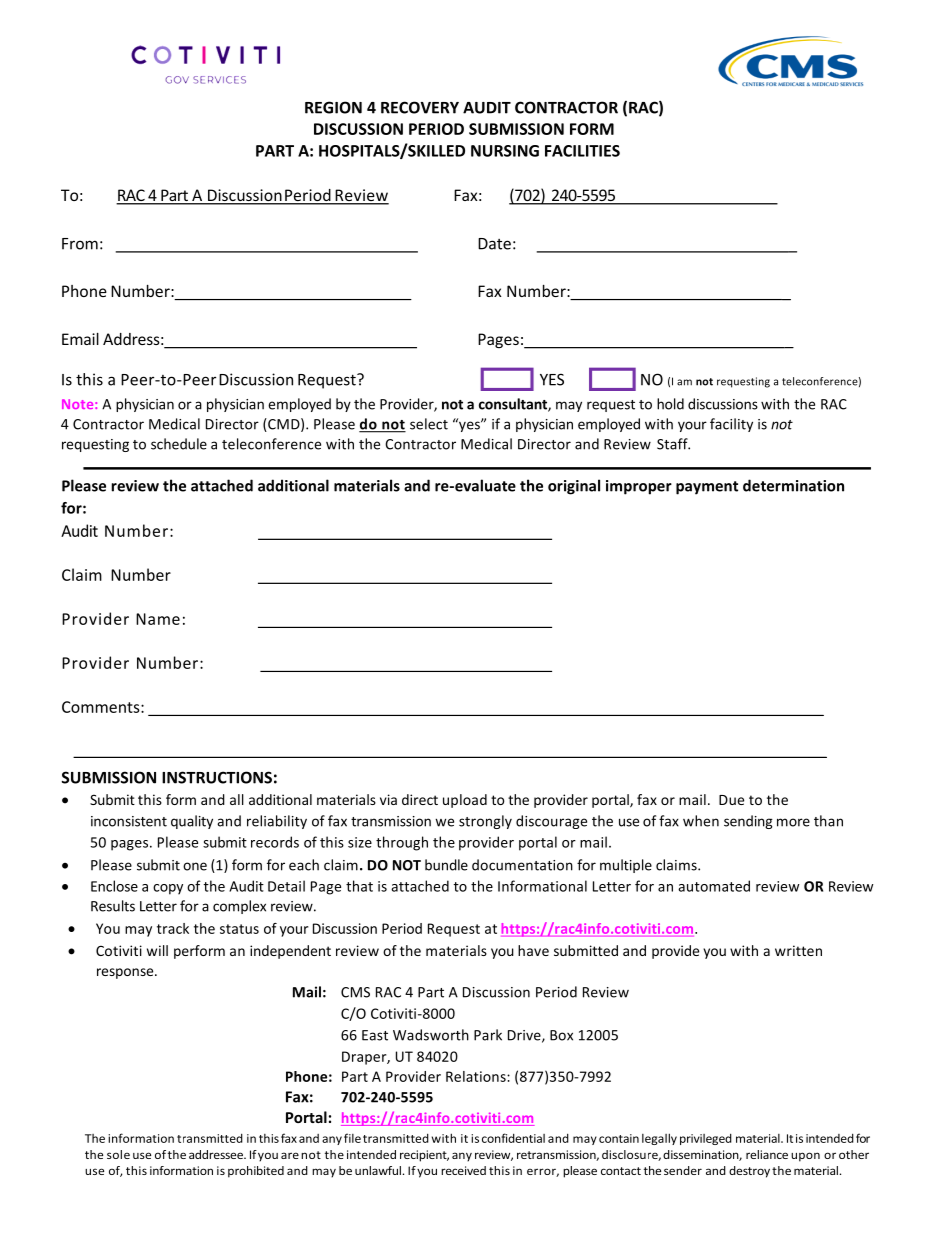  Describe the element at coordinates (217, 777) in the screenshot. I see `INSTRUCTIONS` at that location.
